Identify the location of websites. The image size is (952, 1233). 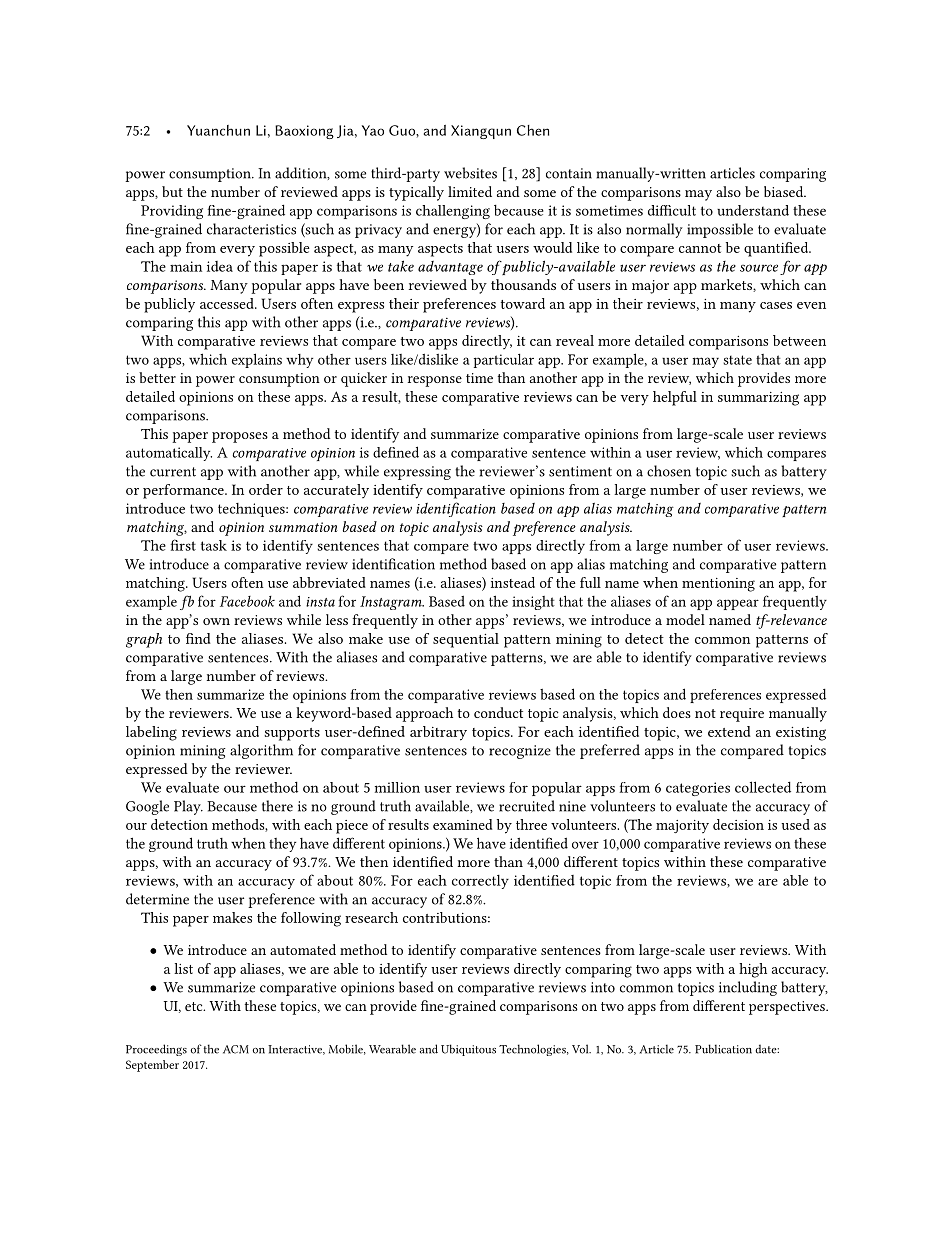
(470, 173).
